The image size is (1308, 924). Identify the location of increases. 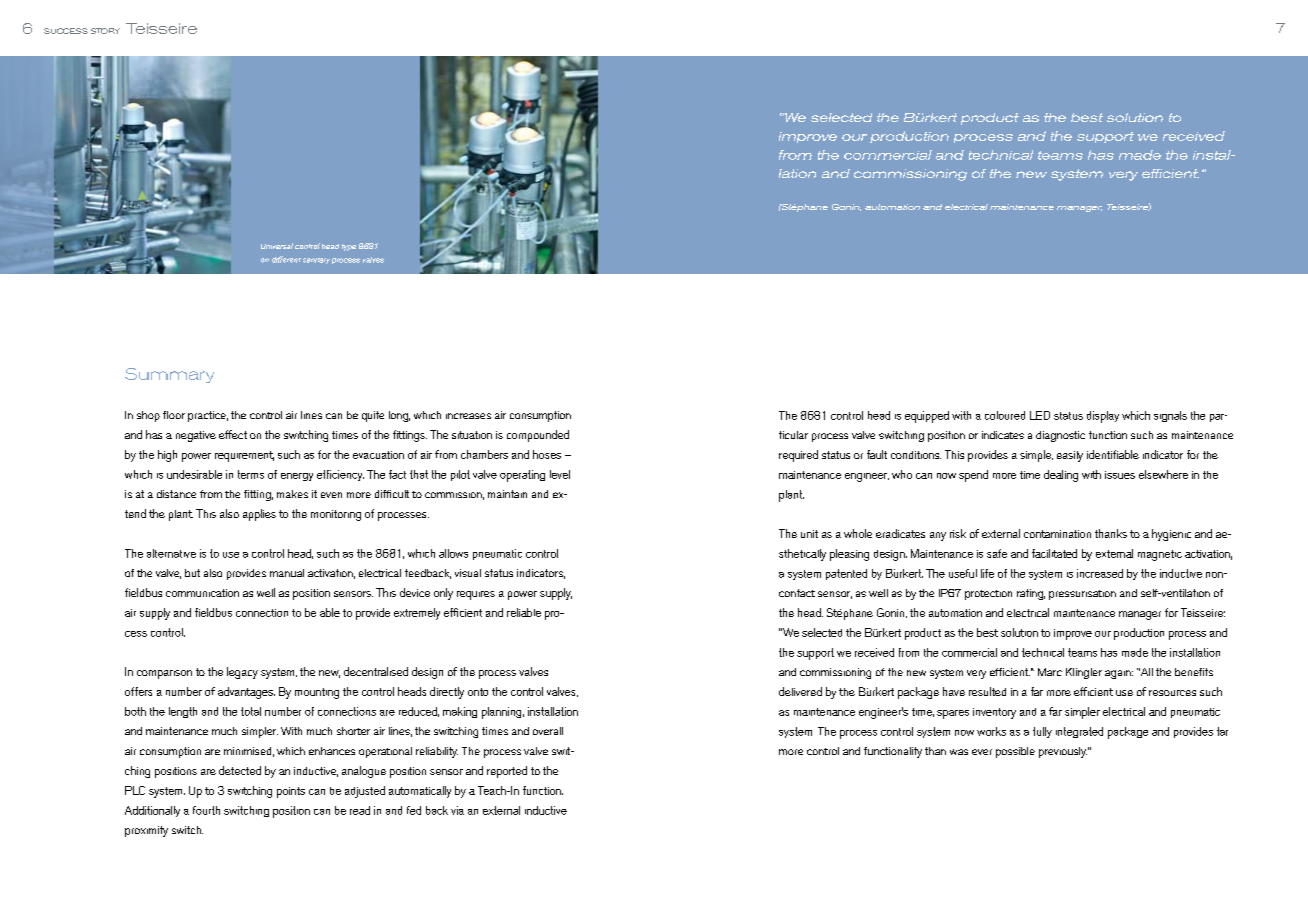
(468, 416).
